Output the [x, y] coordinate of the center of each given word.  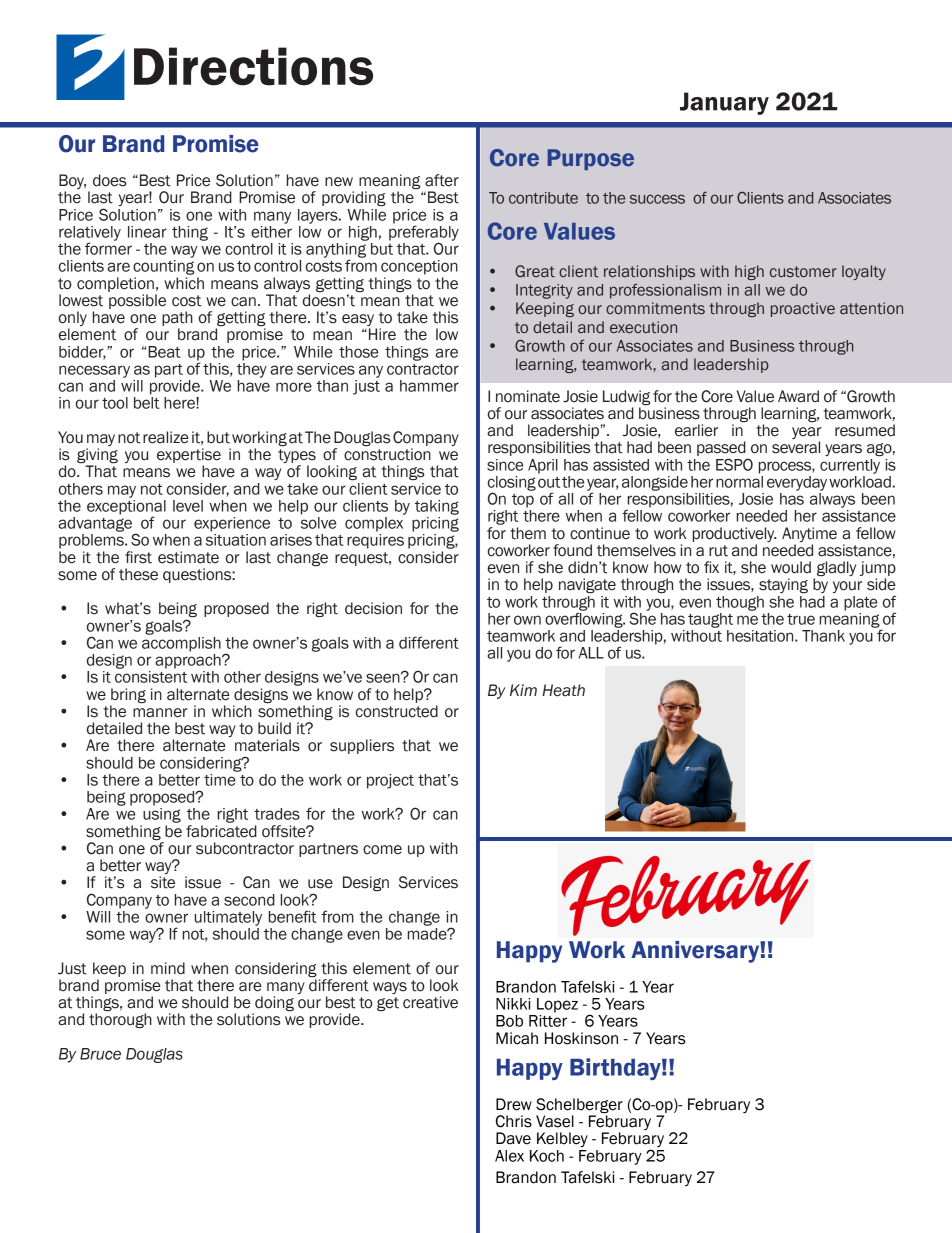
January [724, 103]
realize [166, 437]
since [505, 465]
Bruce [100, 1054]
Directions [253, 66]
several [796, 447]
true [801, 619]
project [390, 781]
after [442, 180]
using [162, 815]
